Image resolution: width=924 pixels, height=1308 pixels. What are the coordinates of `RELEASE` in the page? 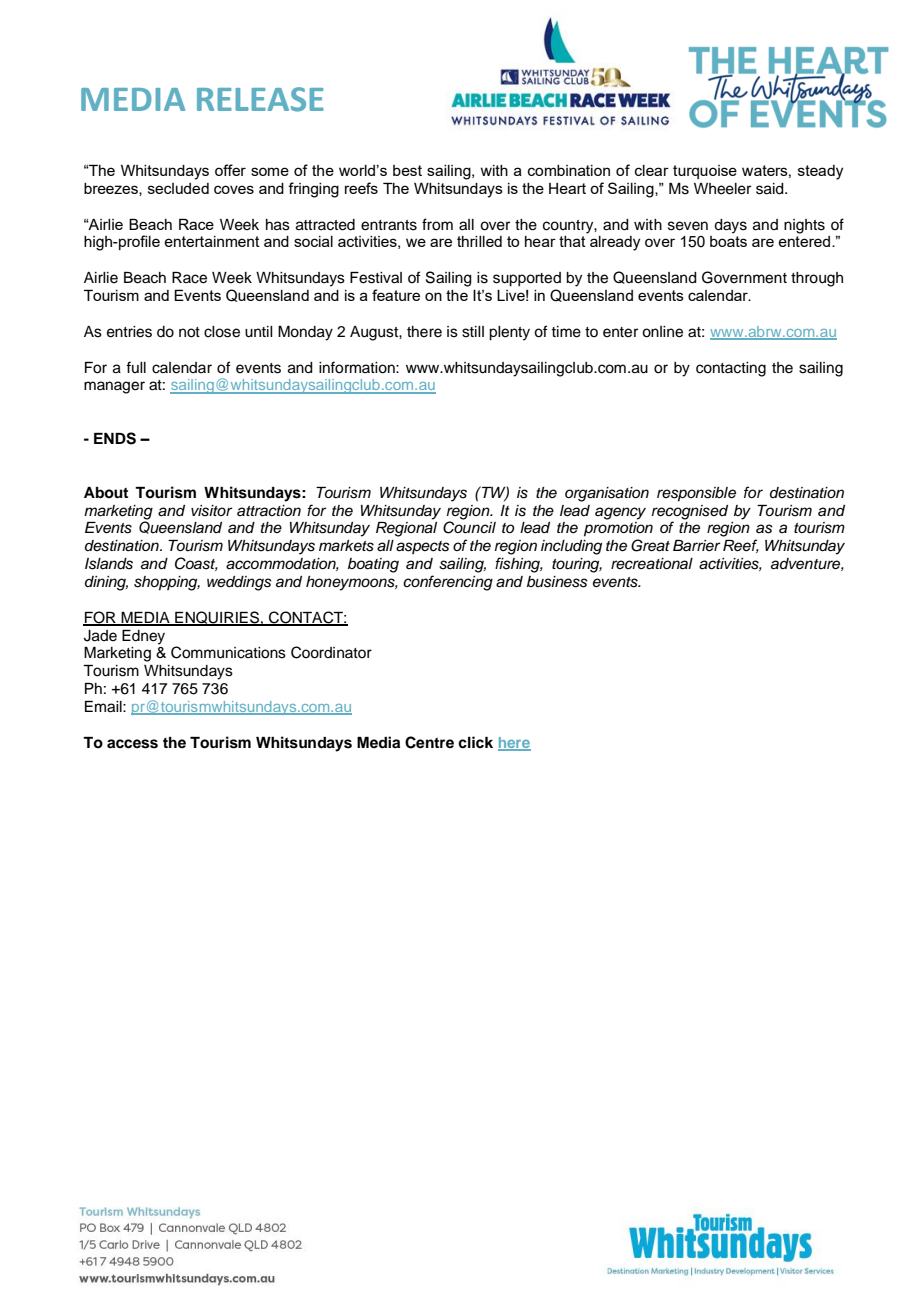 It's located at (260, 99).
